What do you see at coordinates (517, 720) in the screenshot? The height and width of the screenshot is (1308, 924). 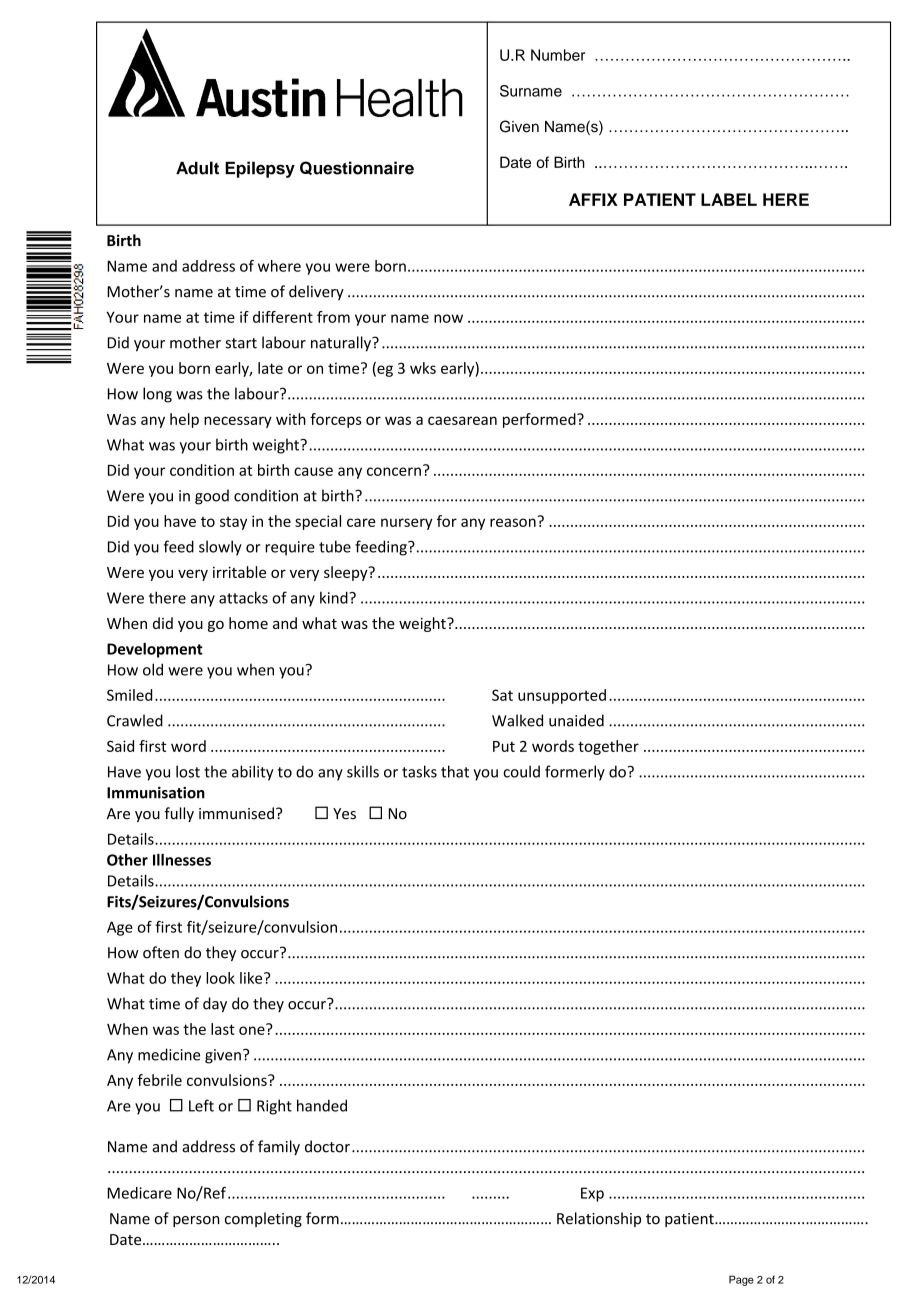 I see `Walked` at bounding box center [517, 720].
